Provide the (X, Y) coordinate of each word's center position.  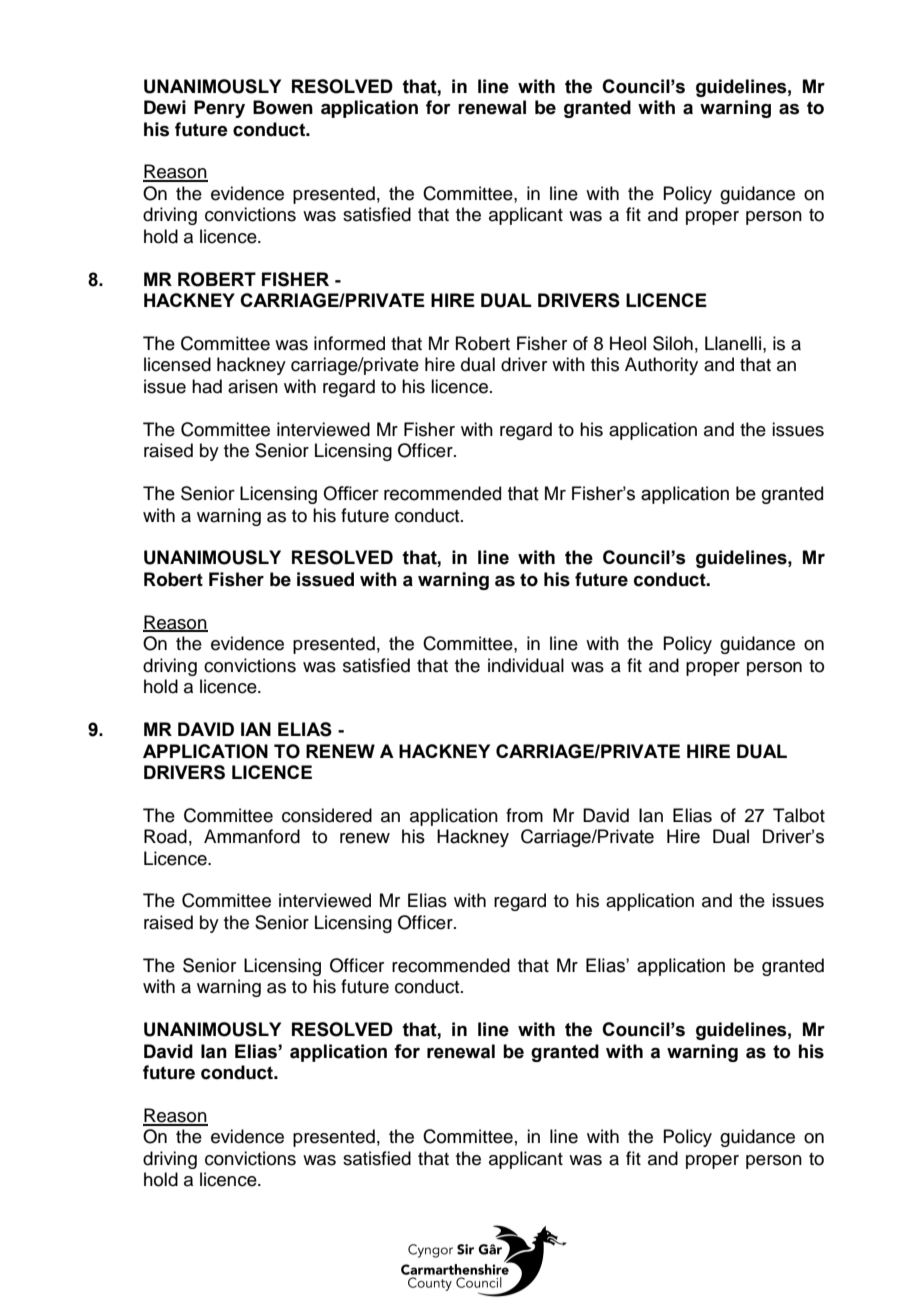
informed (349, 343)
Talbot (799, 815)
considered (327, 815)
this (605, 364)
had (207, 386)
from (524, 815)
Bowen (283, 107)
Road (165, 836)
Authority (661, 366)
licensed (177, 364)
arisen (253, 386)
